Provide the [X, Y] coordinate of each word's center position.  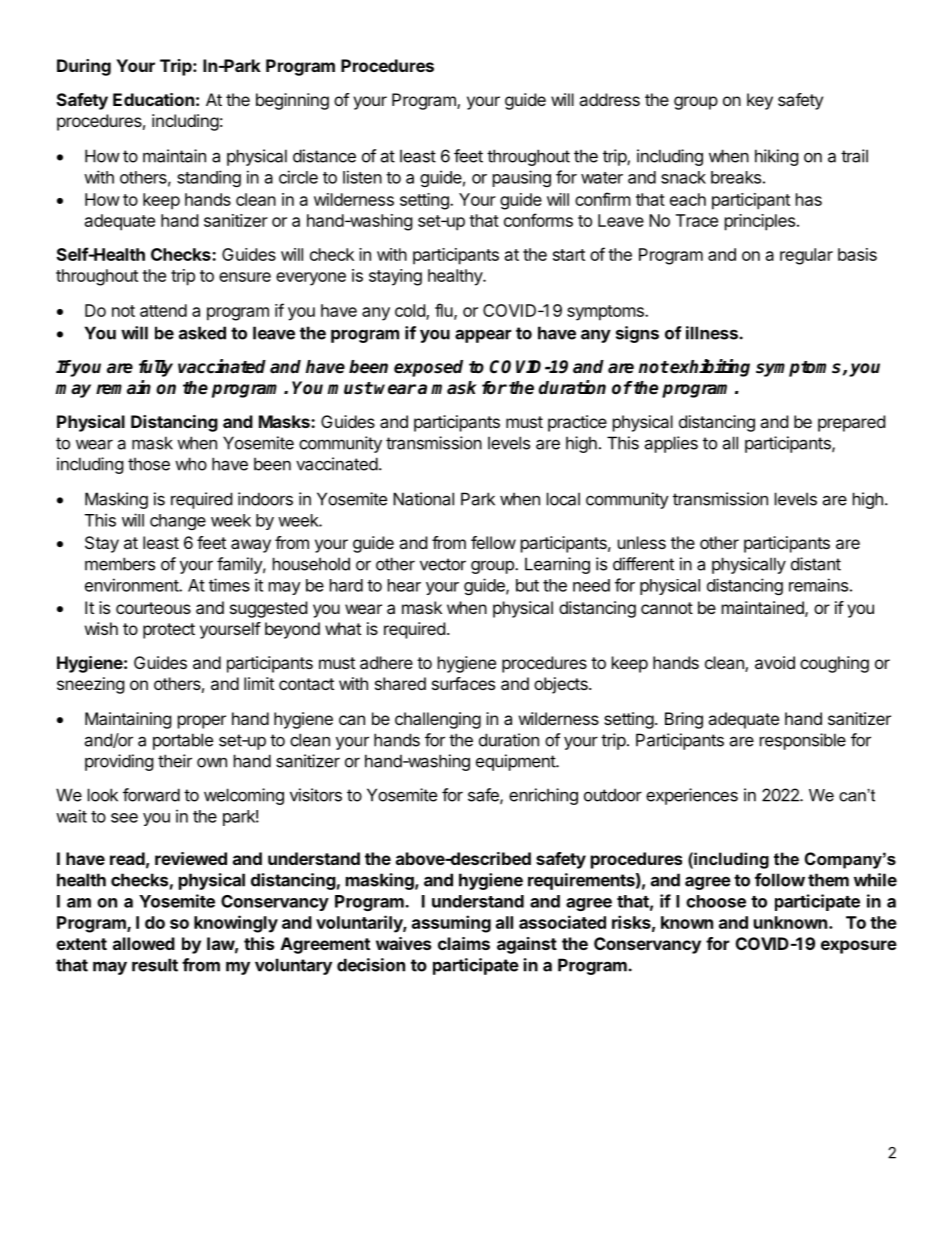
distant [816, 564]
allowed [144, 943]
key [760, 101]
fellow [493, 542]
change [178, 522]
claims [464, 943]
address [609, 99]
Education [153, 99]
